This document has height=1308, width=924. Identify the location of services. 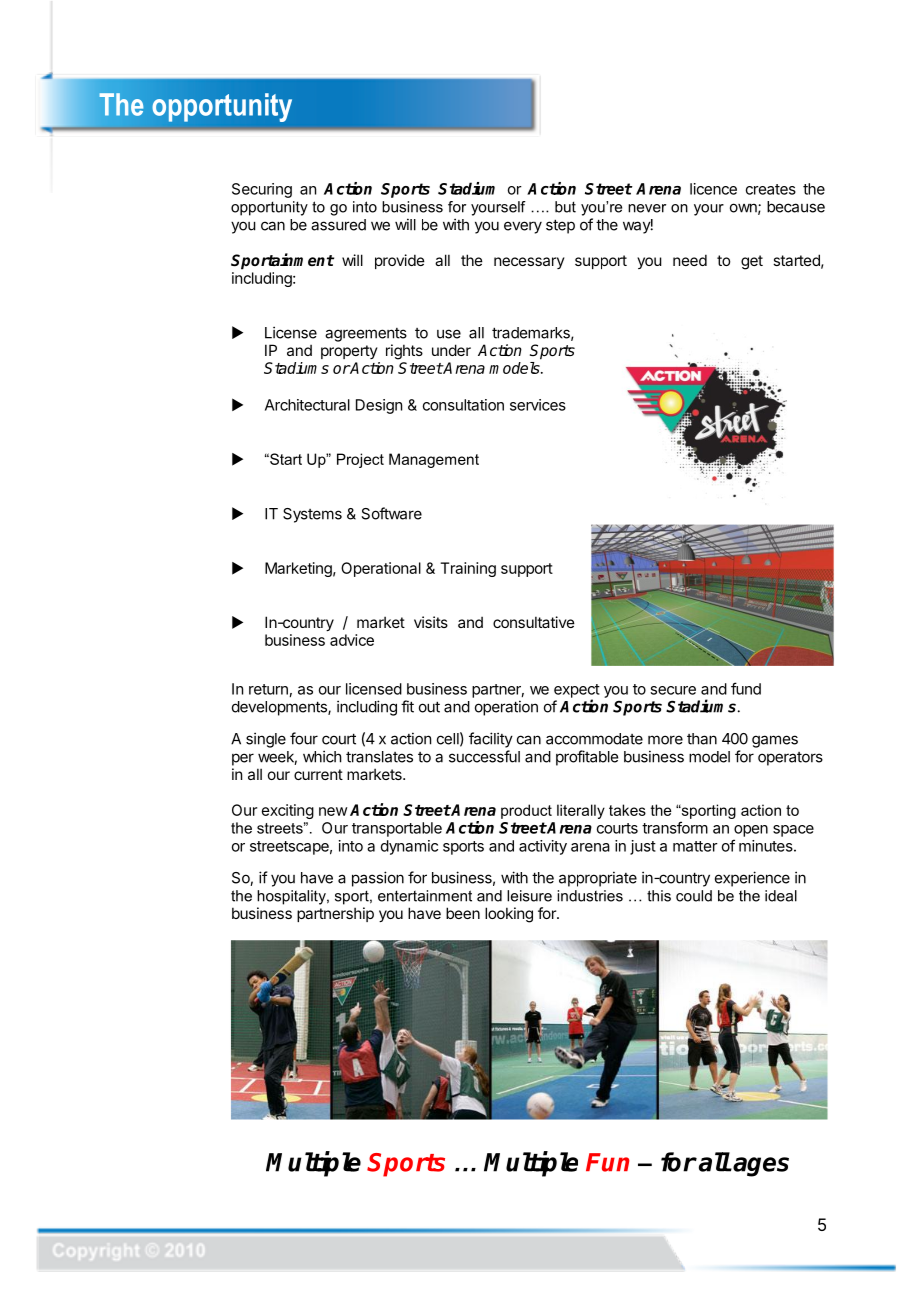
(538, 405).
